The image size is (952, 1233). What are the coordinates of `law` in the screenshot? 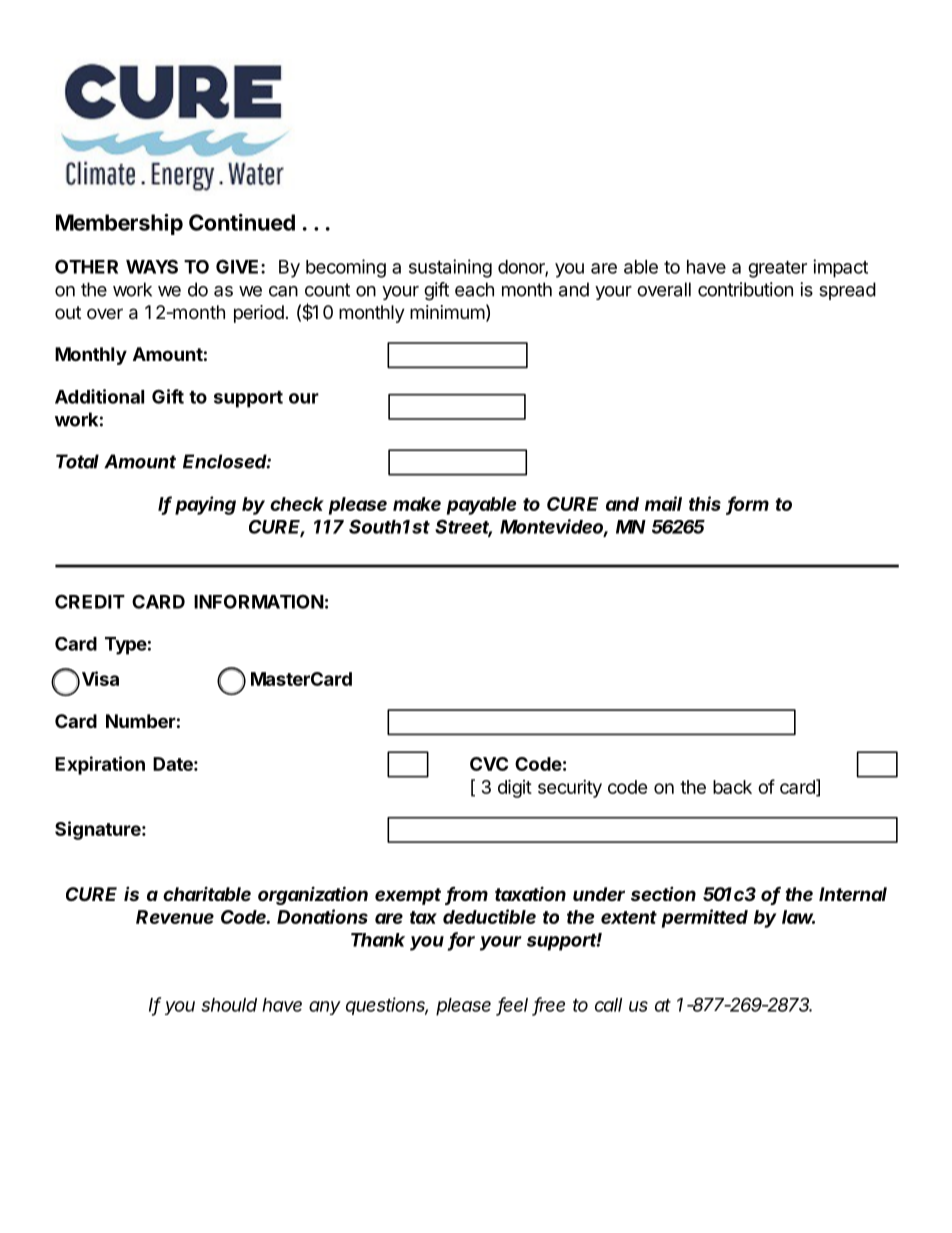 It's located at (798, 917).
